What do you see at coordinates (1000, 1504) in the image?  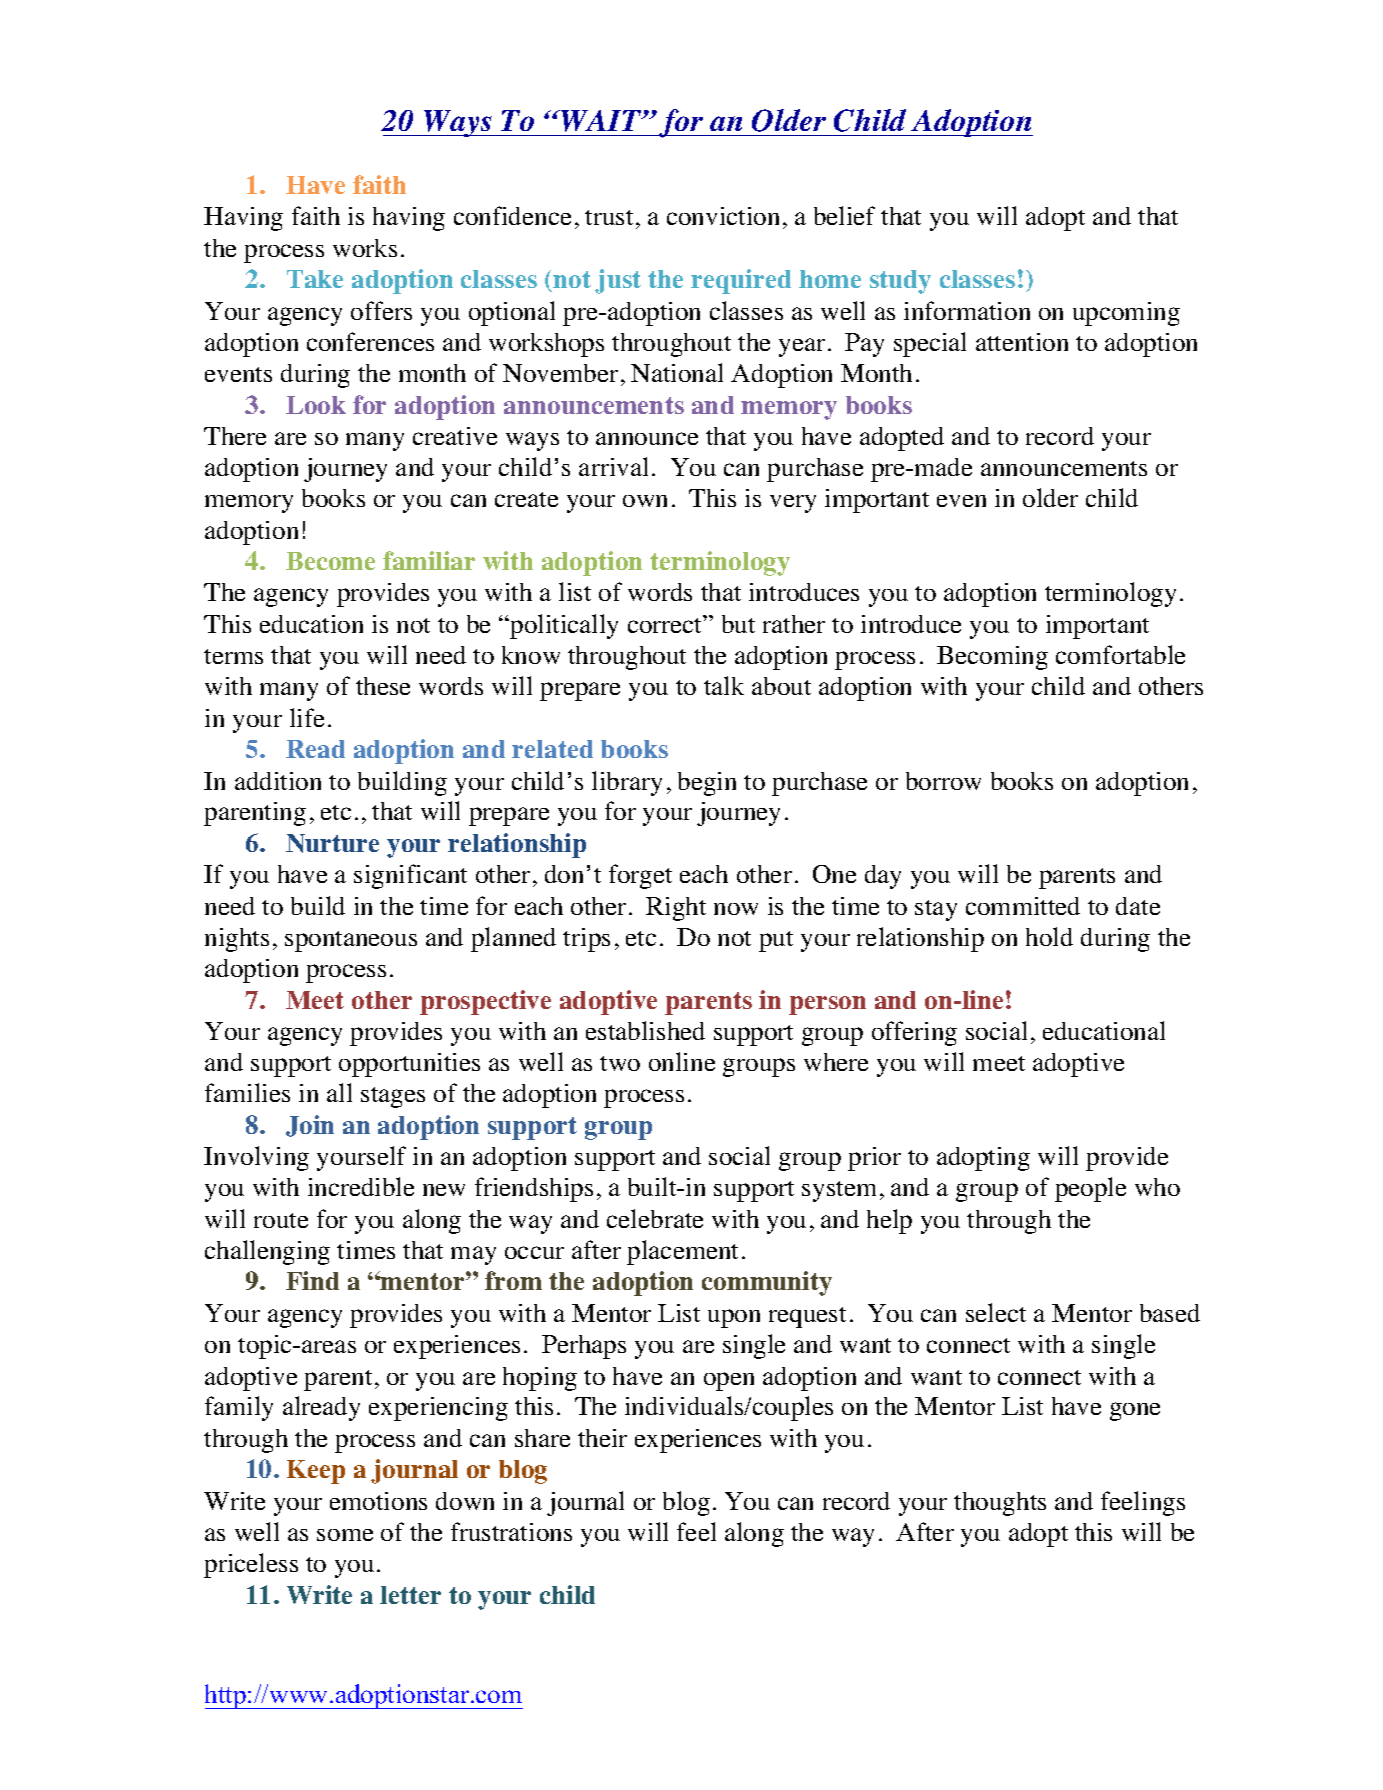 I see `thoughts` at bounding box center [1000, 1504].
